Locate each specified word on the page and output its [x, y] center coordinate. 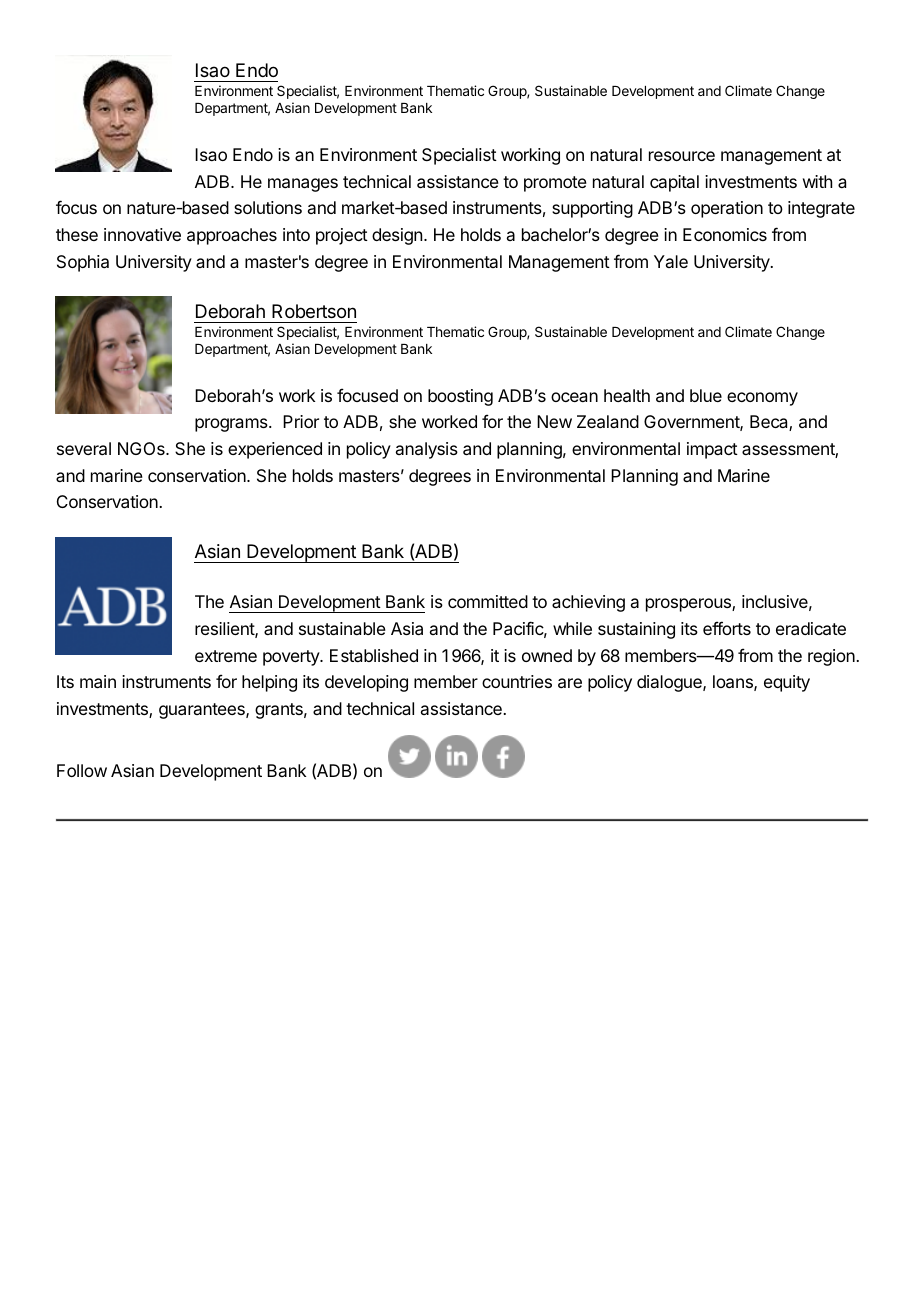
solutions [268, 207]
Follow [82, 770]
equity [787, 683]
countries [517, 681]
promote [555, 184]
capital [674, 183]
